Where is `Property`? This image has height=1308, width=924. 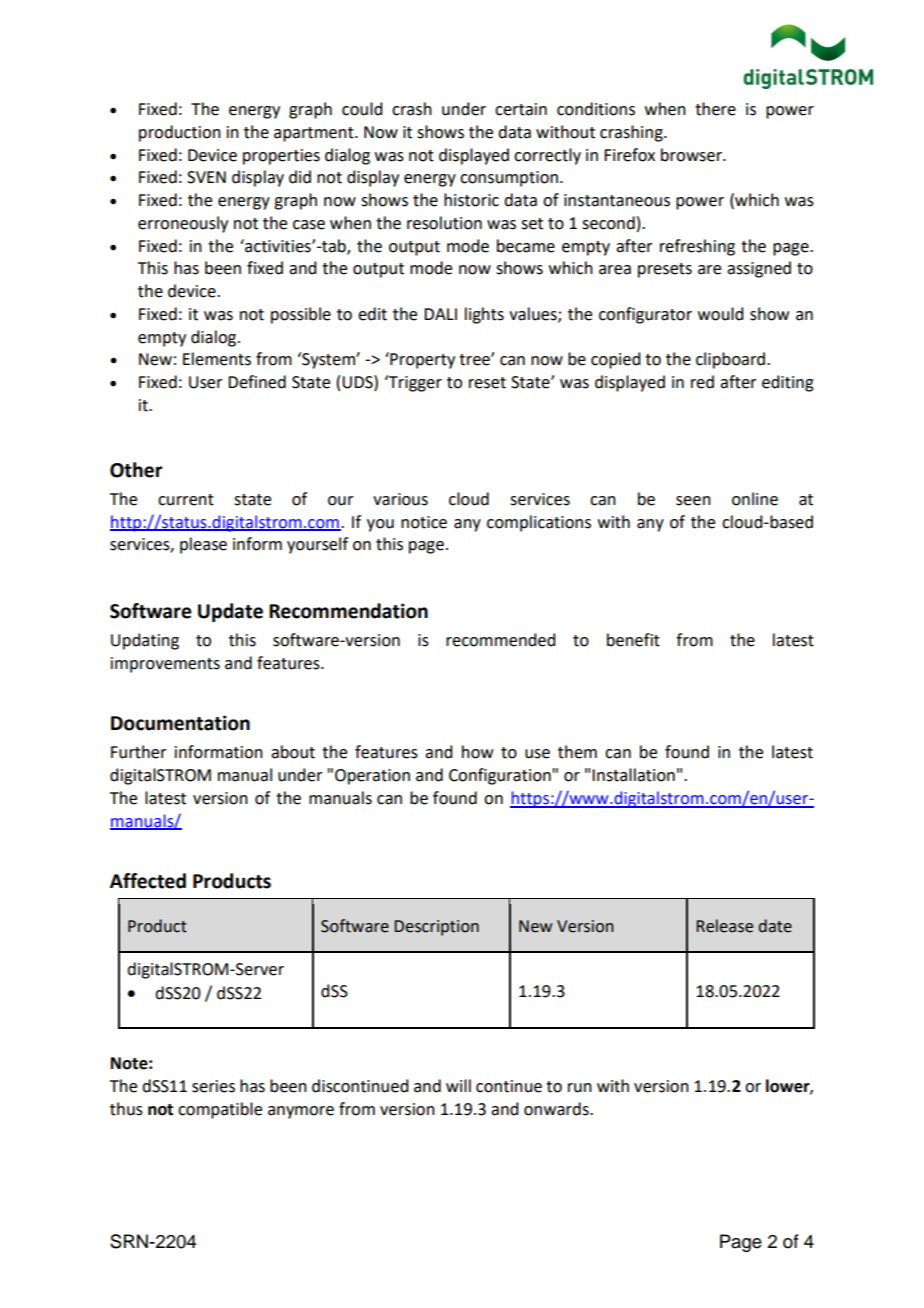 Property is located at coordinates (421, 360).
